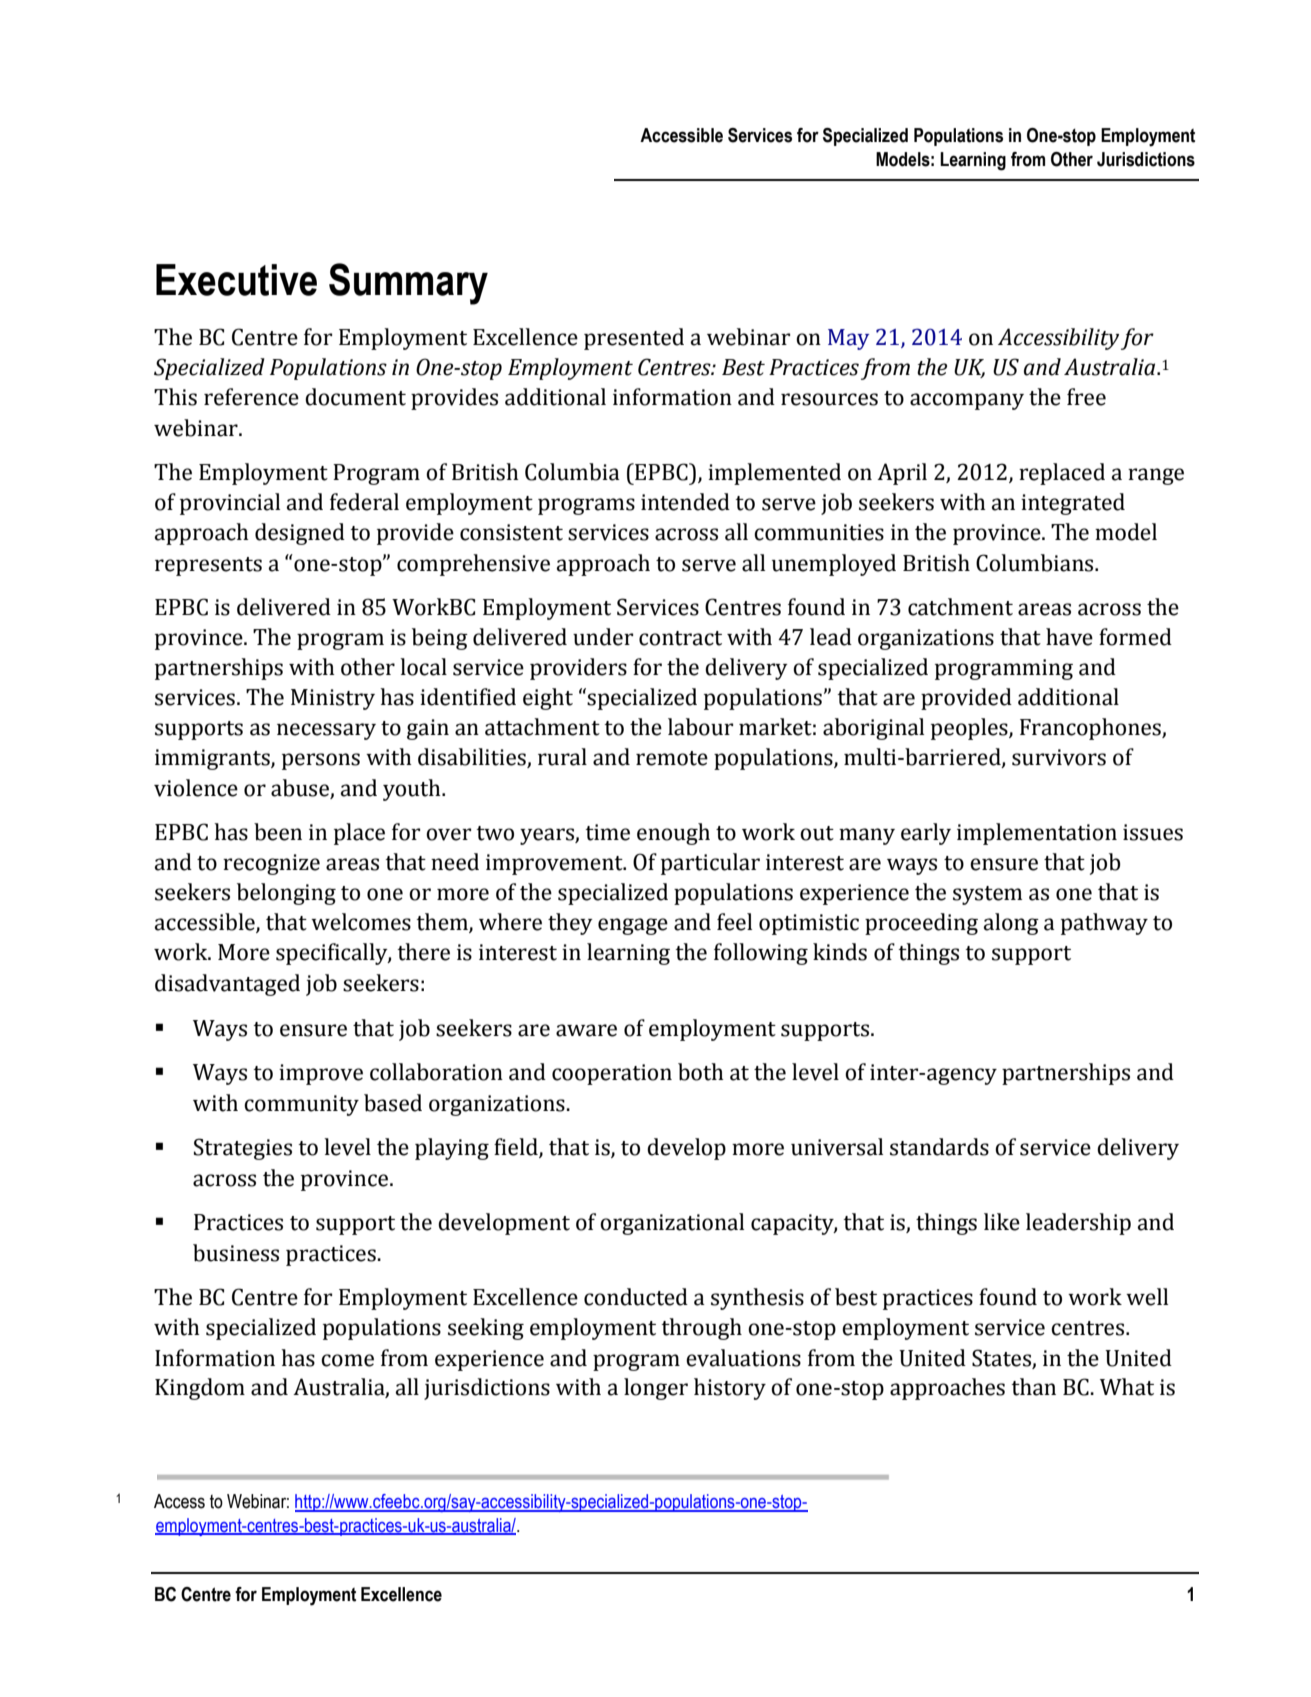  What do you see at coordinates (701, 1329) in the document?
I see `through` at bounding box center [701, 1329].
